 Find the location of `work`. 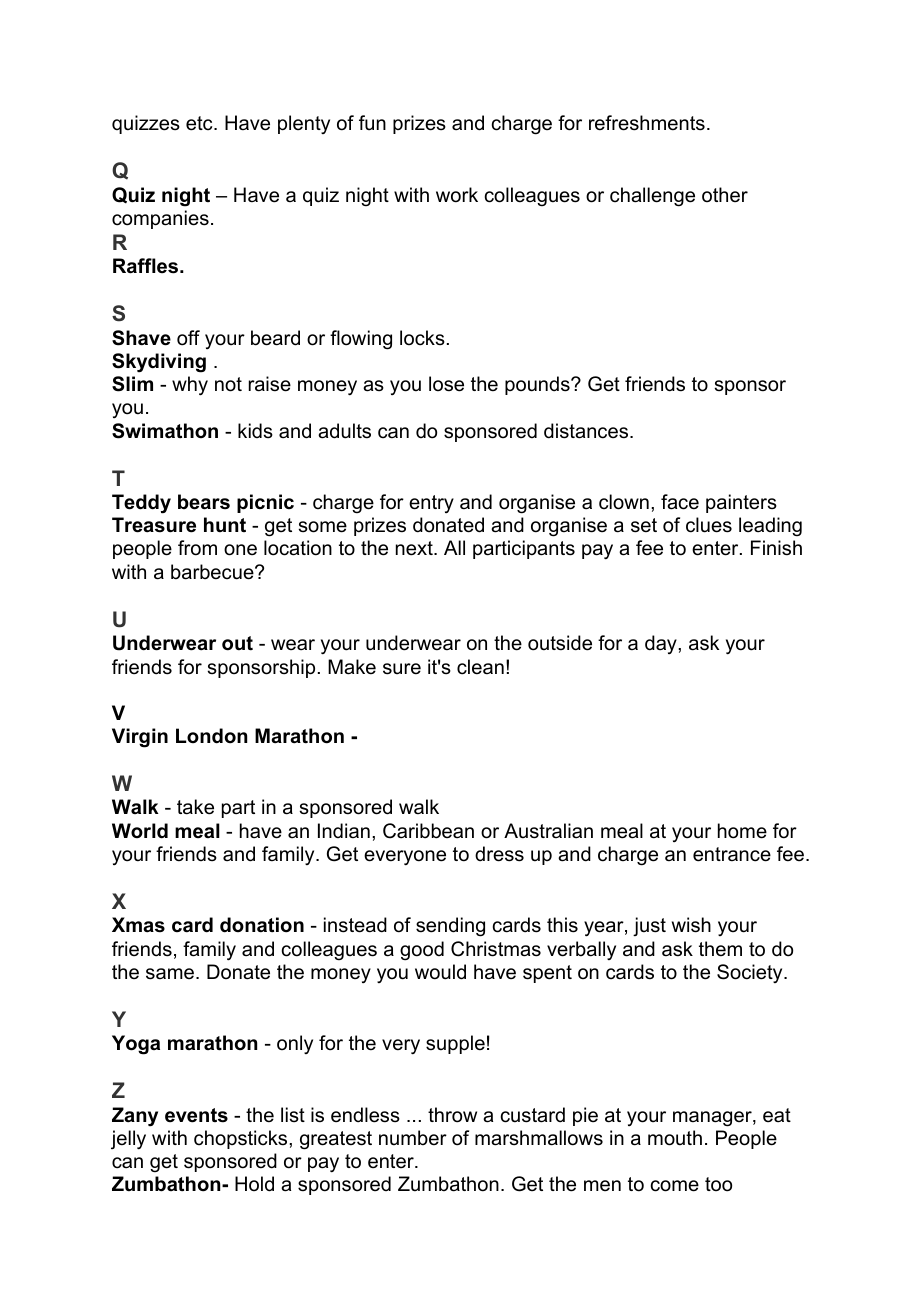

work is located at coordinates (457, 195).
